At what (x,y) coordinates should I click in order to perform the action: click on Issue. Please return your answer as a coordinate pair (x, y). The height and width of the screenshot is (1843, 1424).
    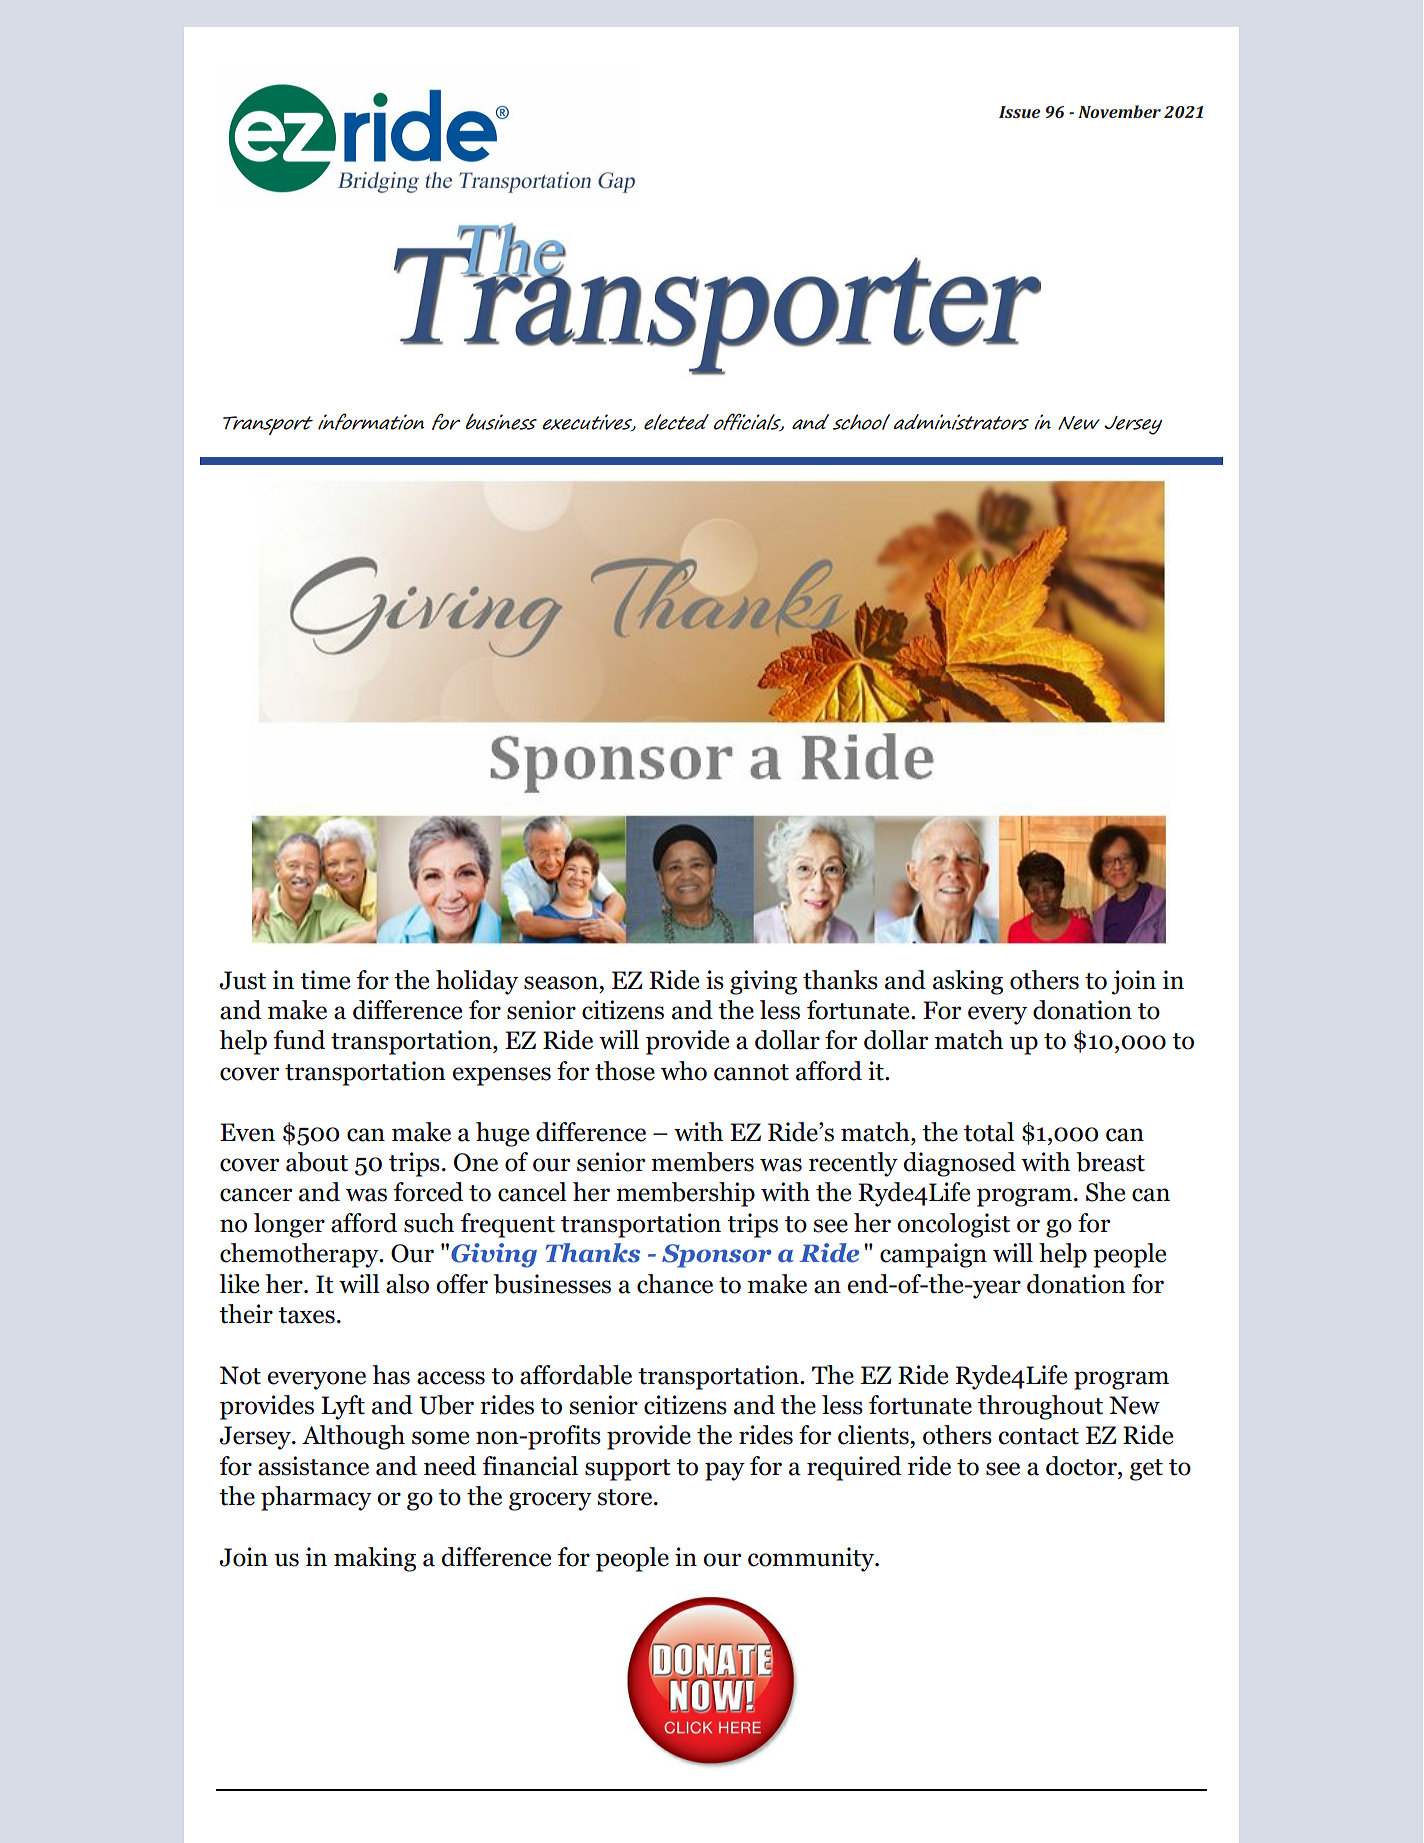
    Looking at the image, I should click on (1019, 112).
